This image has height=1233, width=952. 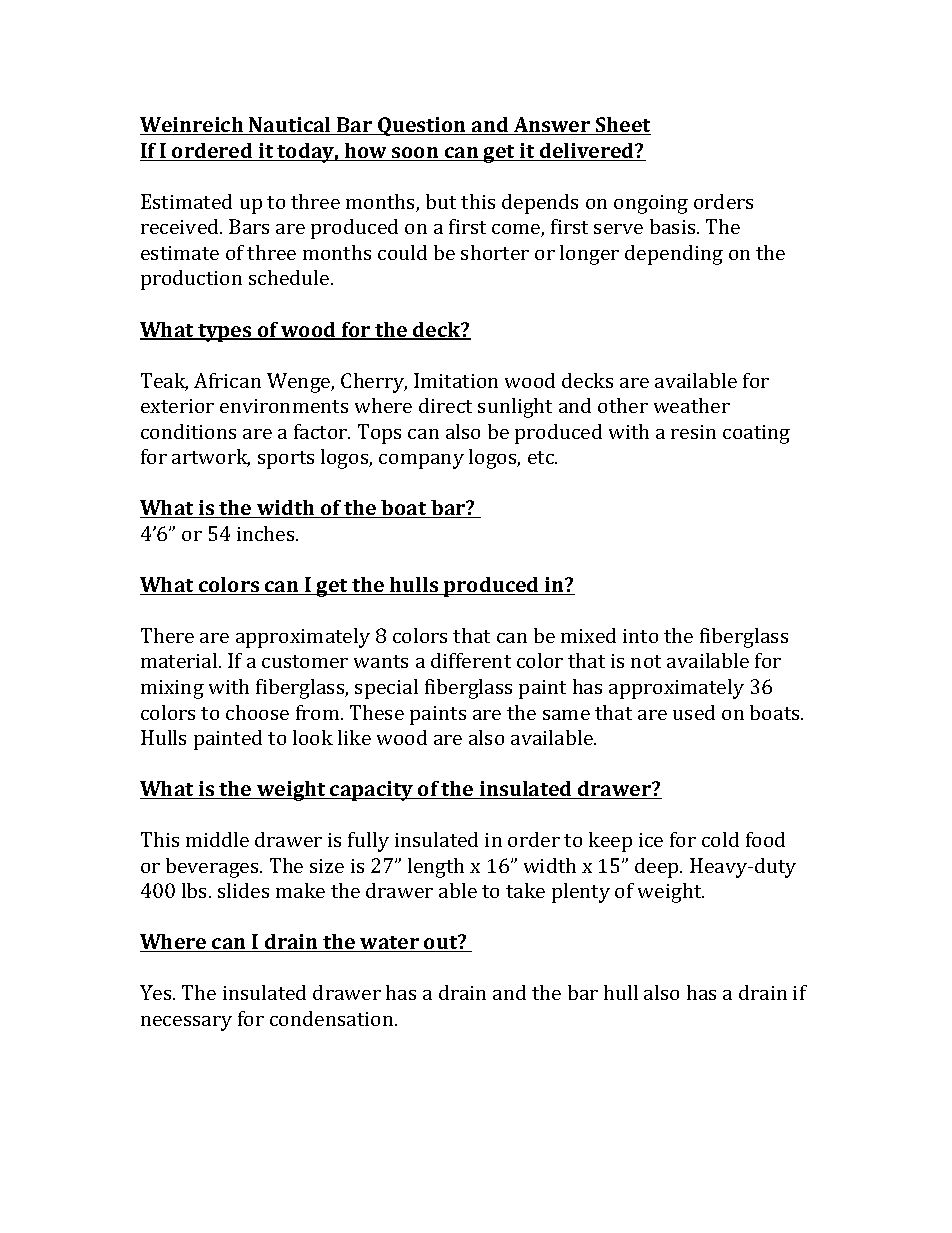 I want to click on capacity, so click(x=372, y=791).
